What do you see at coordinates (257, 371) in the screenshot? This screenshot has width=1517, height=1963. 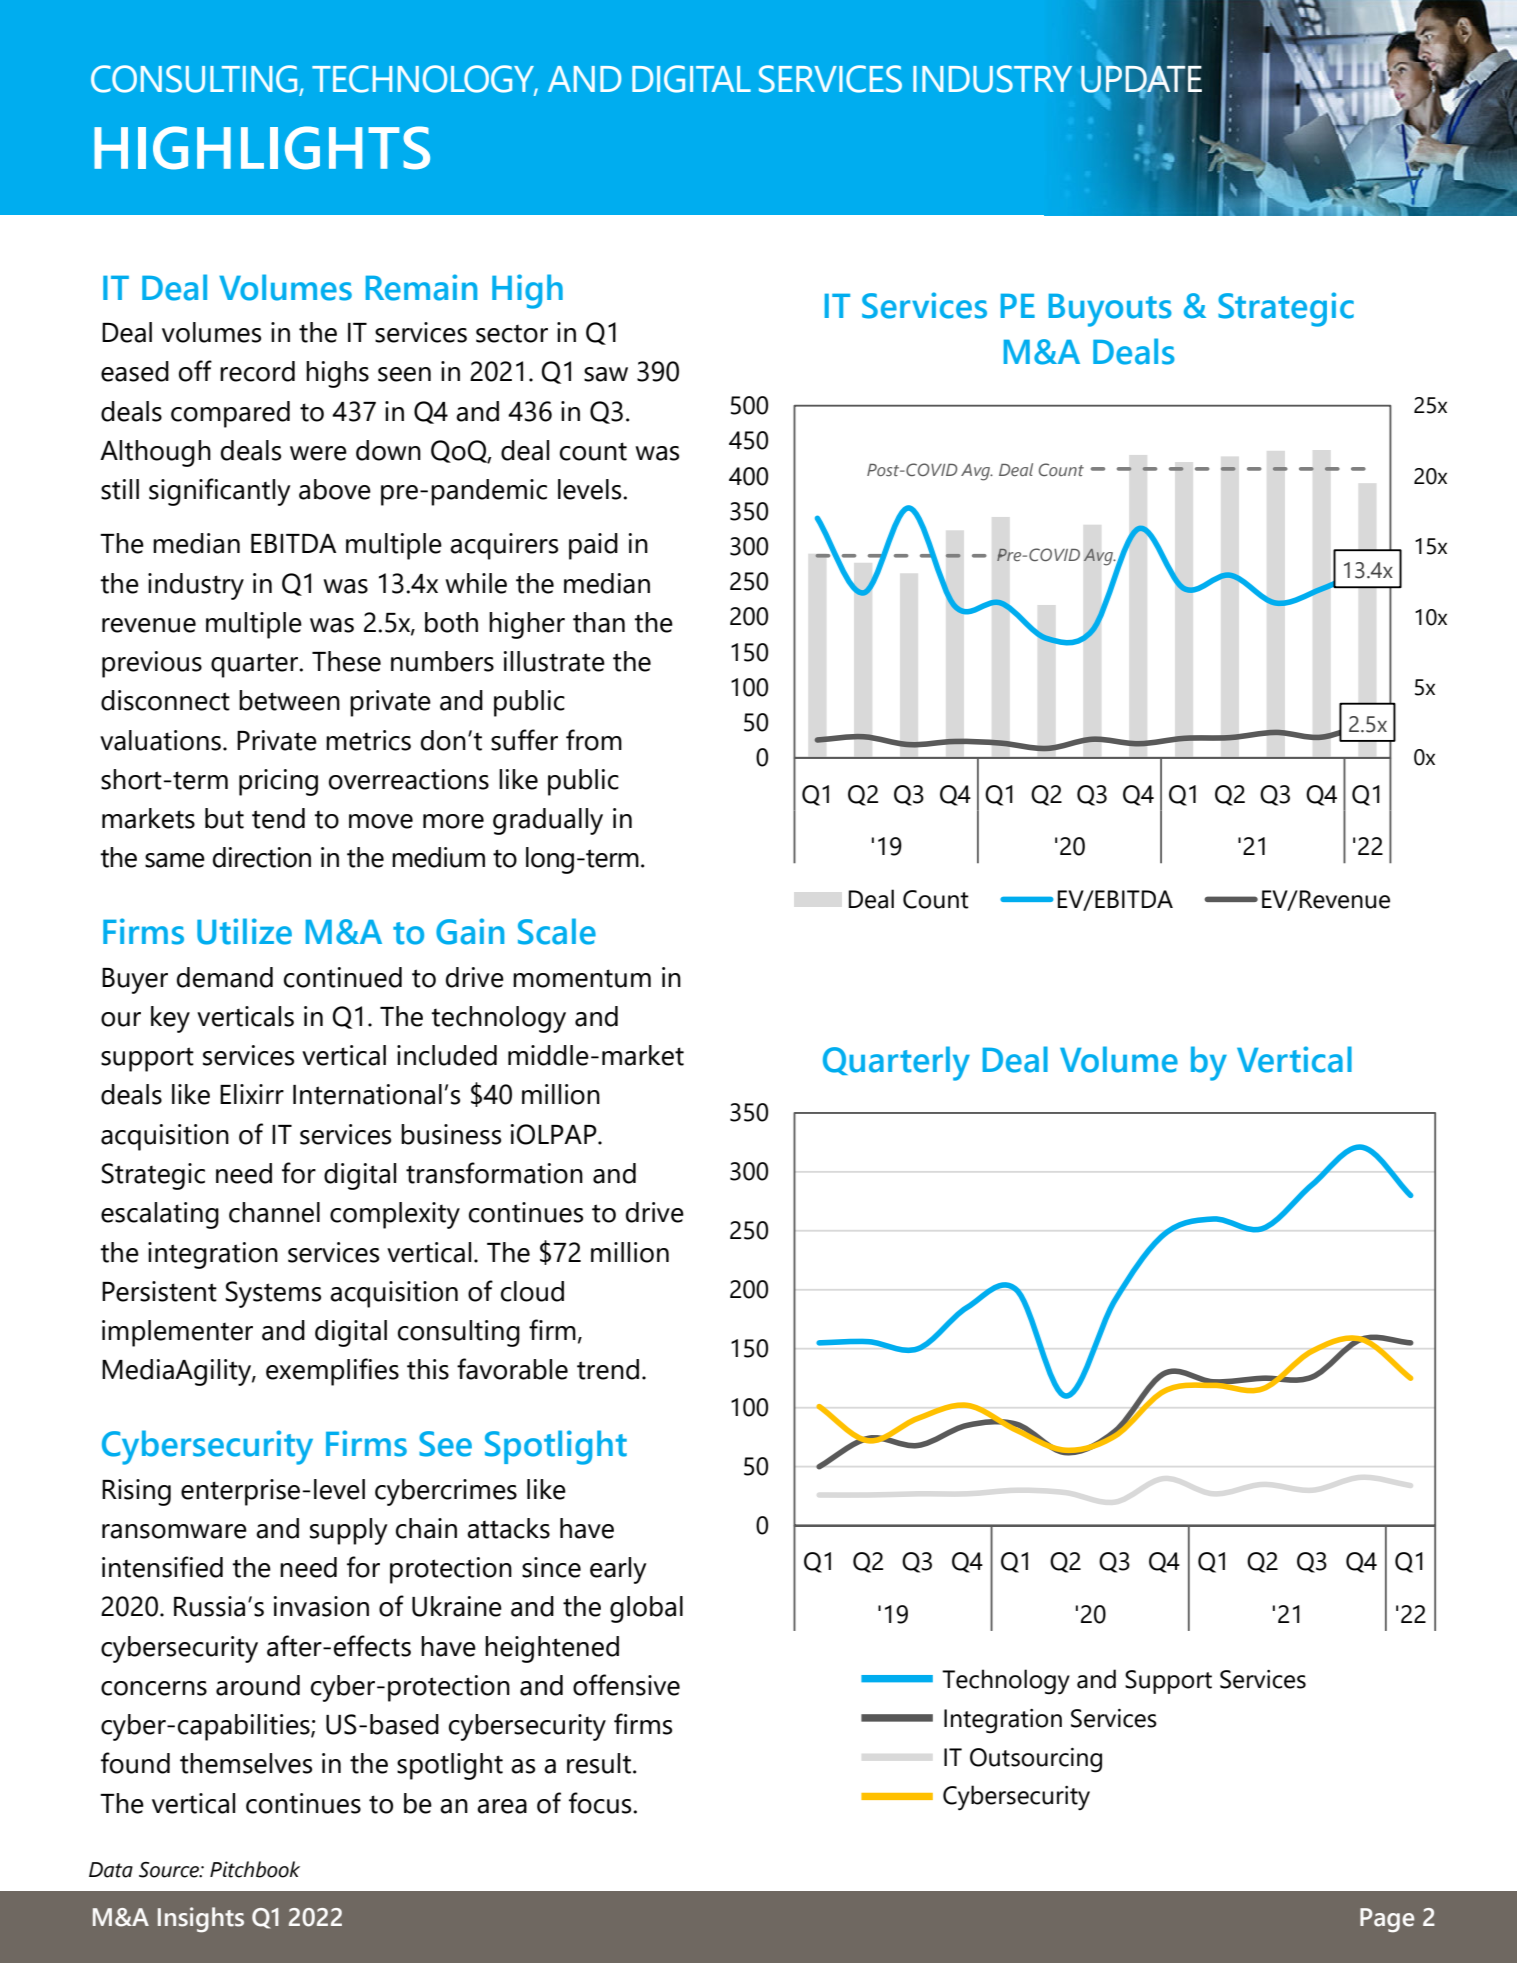 I see `record` at bounding box center [257, 371].
